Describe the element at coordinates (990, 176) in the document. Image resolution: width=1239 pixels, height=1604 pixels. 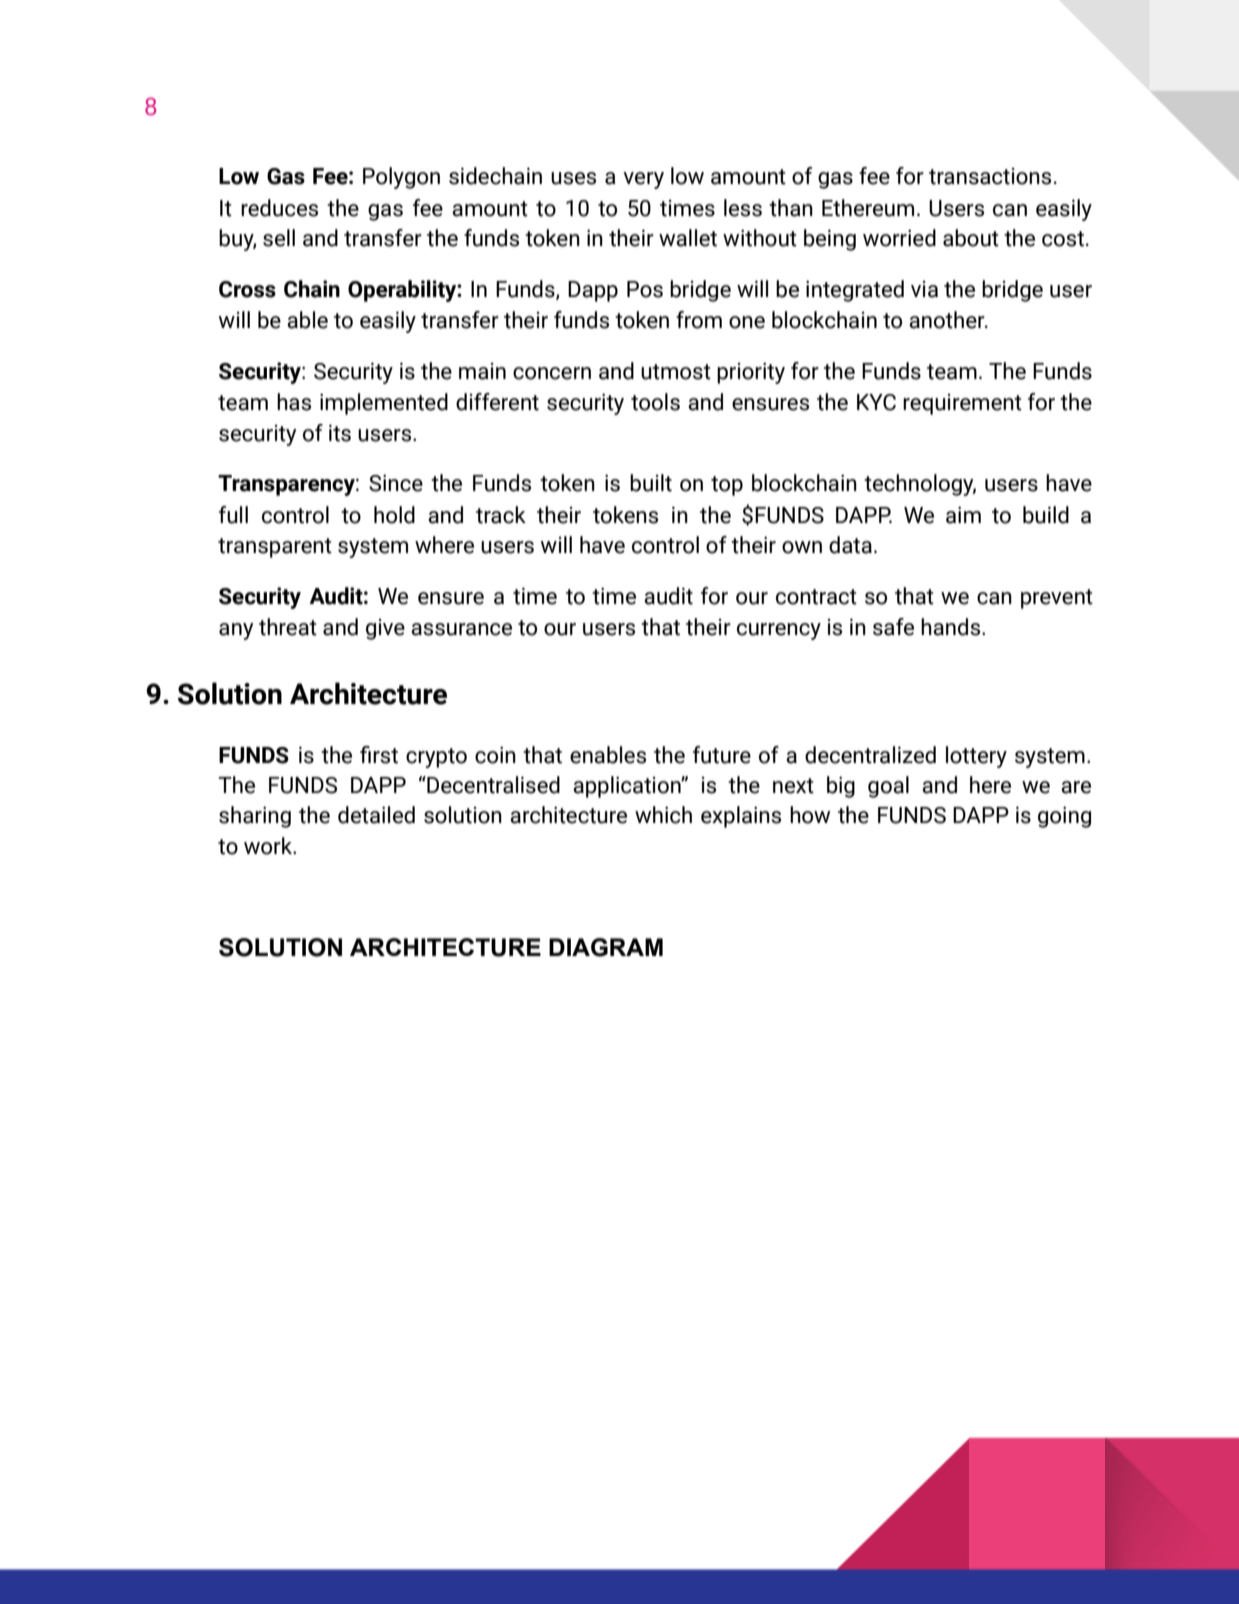
I see `transactions` at that location.
